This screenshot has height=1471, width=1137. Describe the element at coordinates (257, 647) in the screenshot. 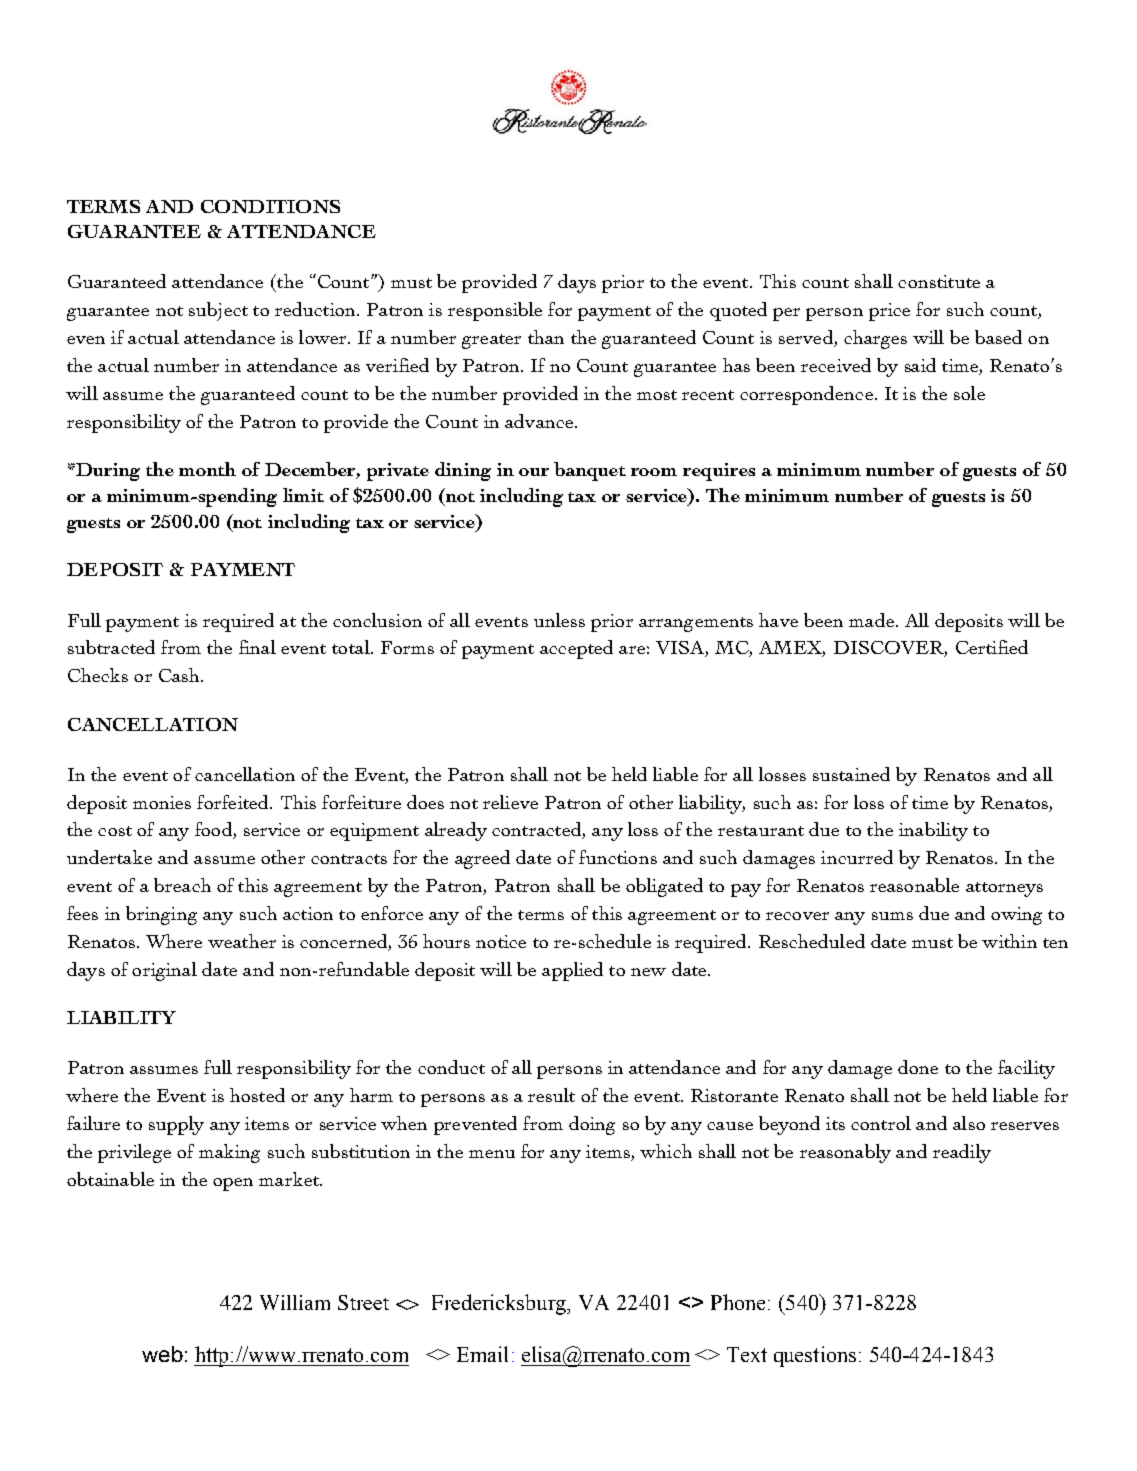

I see `final` at that location.
